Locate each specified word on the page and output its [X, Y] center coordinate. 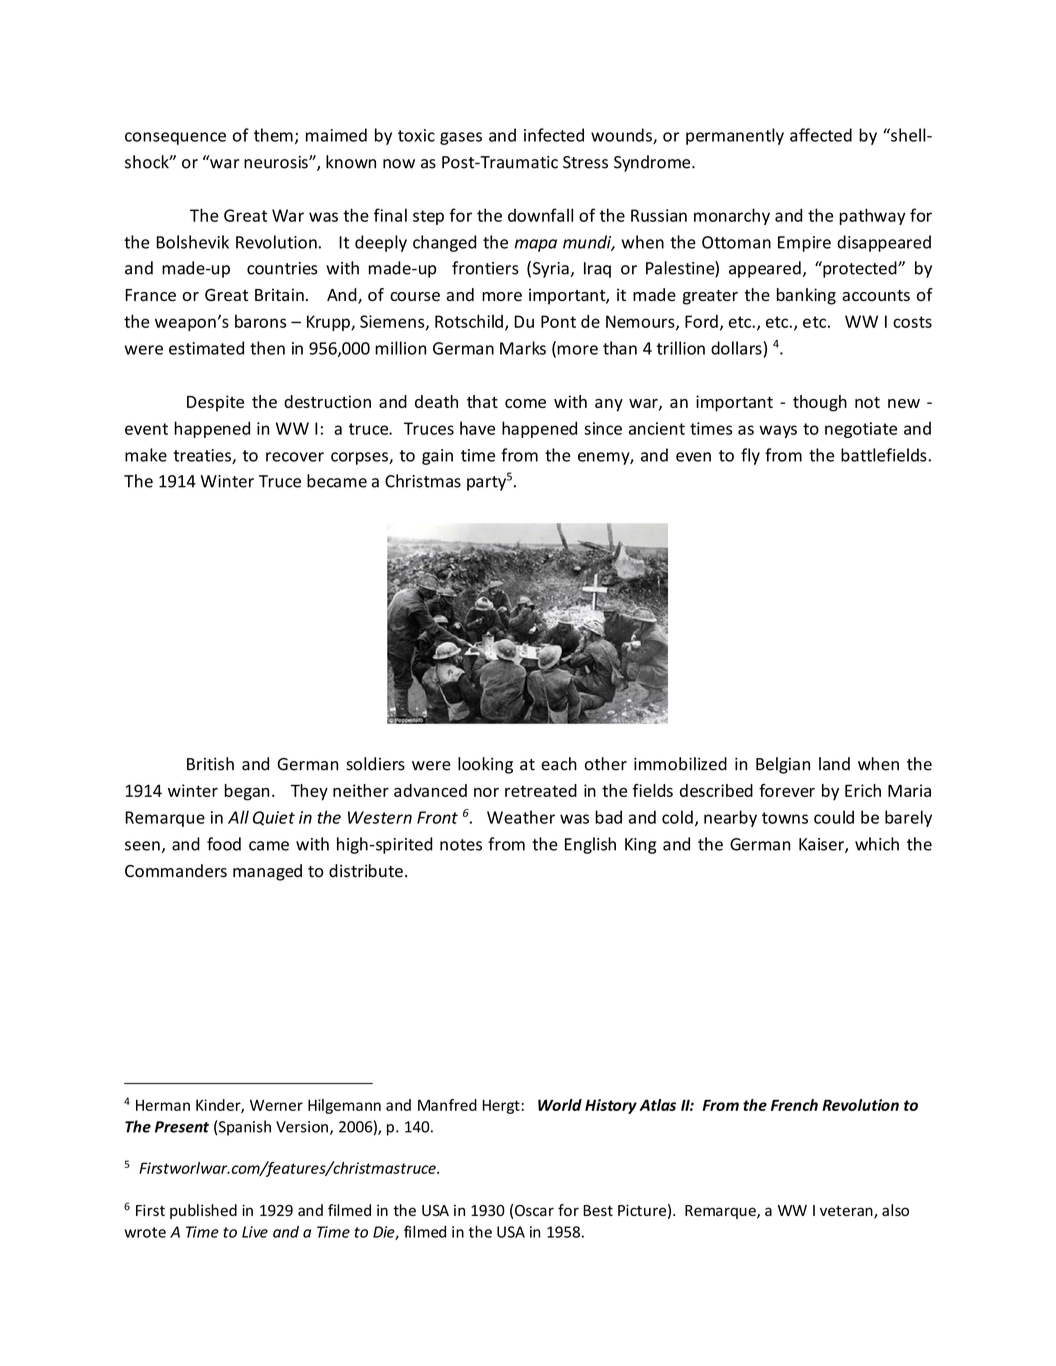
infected [554, 135]
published [203, 1211]
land [834, 764]
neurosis [277, 162]
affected [821, 135]
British [210, 764]
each [559, 764]
